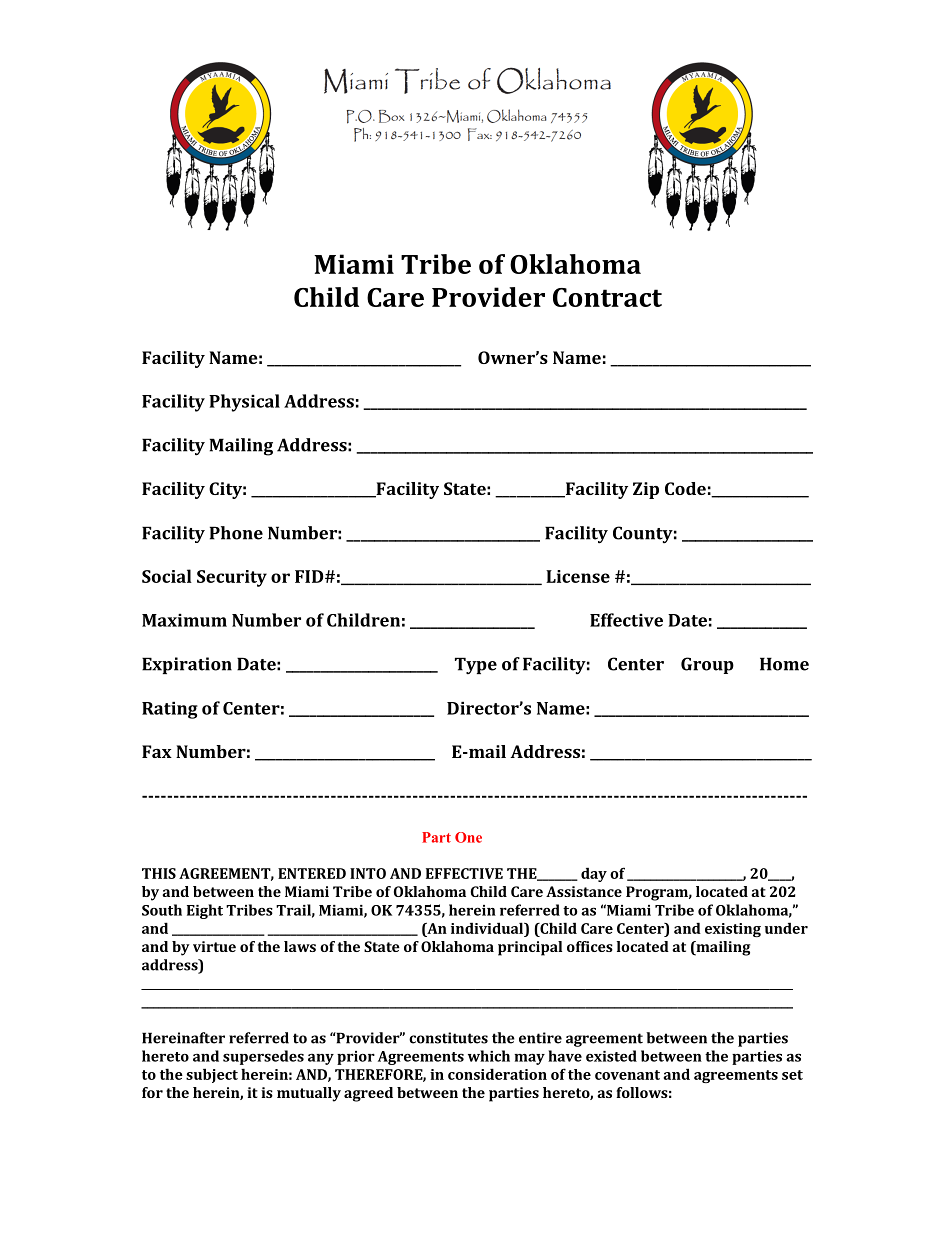 Image resolution: width=952 pixels, height=1233 pixels. What do you see at coordinates (707, 665) in the screenshot?
I see `Group` at bounding box center [707, 665].
